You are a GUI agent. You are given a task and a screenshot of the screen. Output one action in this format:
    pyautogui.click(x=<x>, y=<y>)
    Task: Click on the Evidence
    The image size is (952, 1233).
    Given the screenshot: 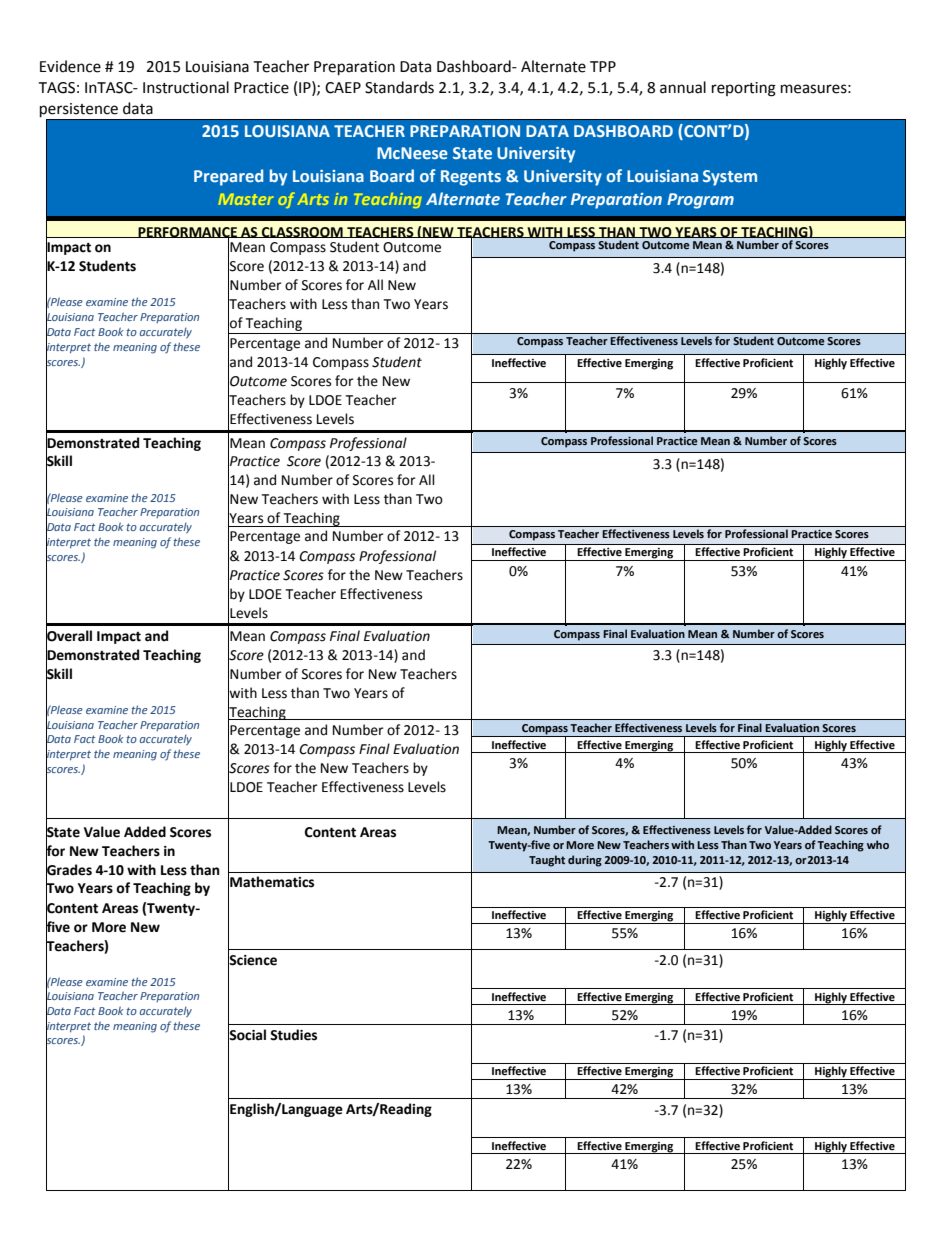 What is the action you would take?
    pyautogui.click(x=70, y=66)
